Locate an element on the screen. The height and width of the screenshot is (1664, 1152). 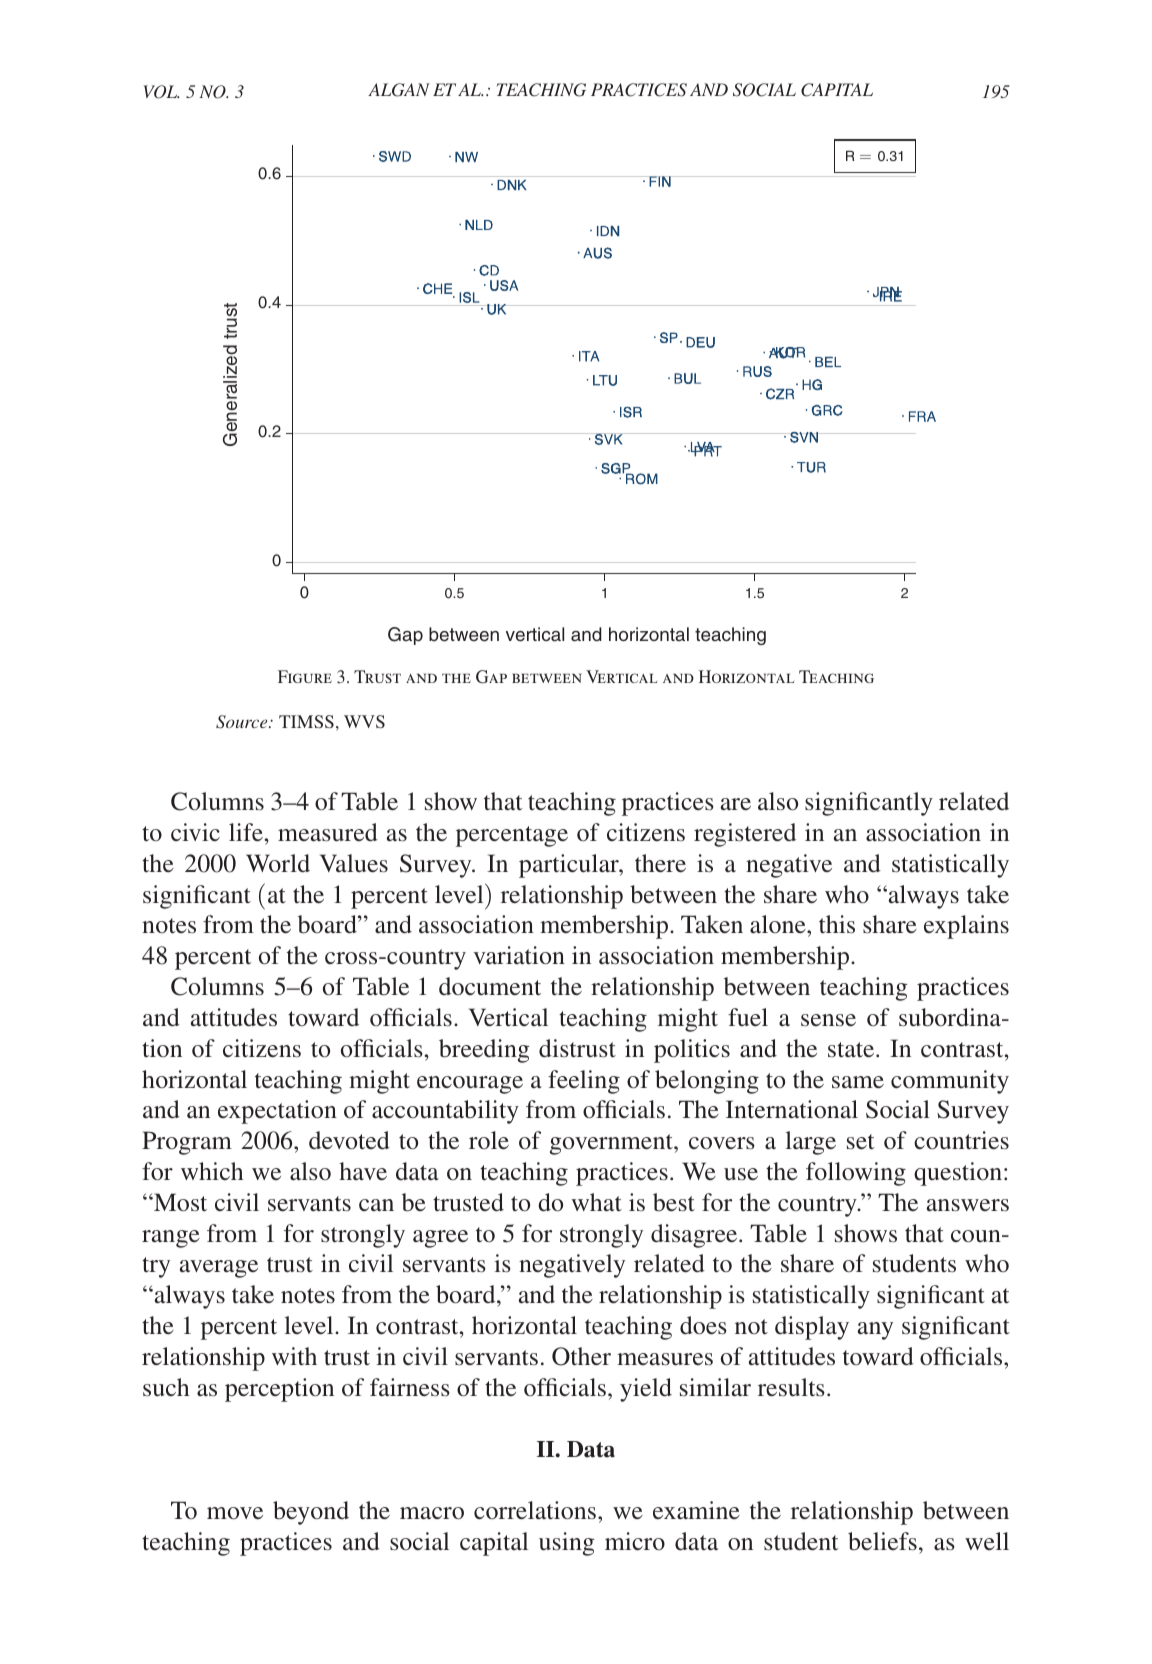
registered is located at coordinates (745, 835).
